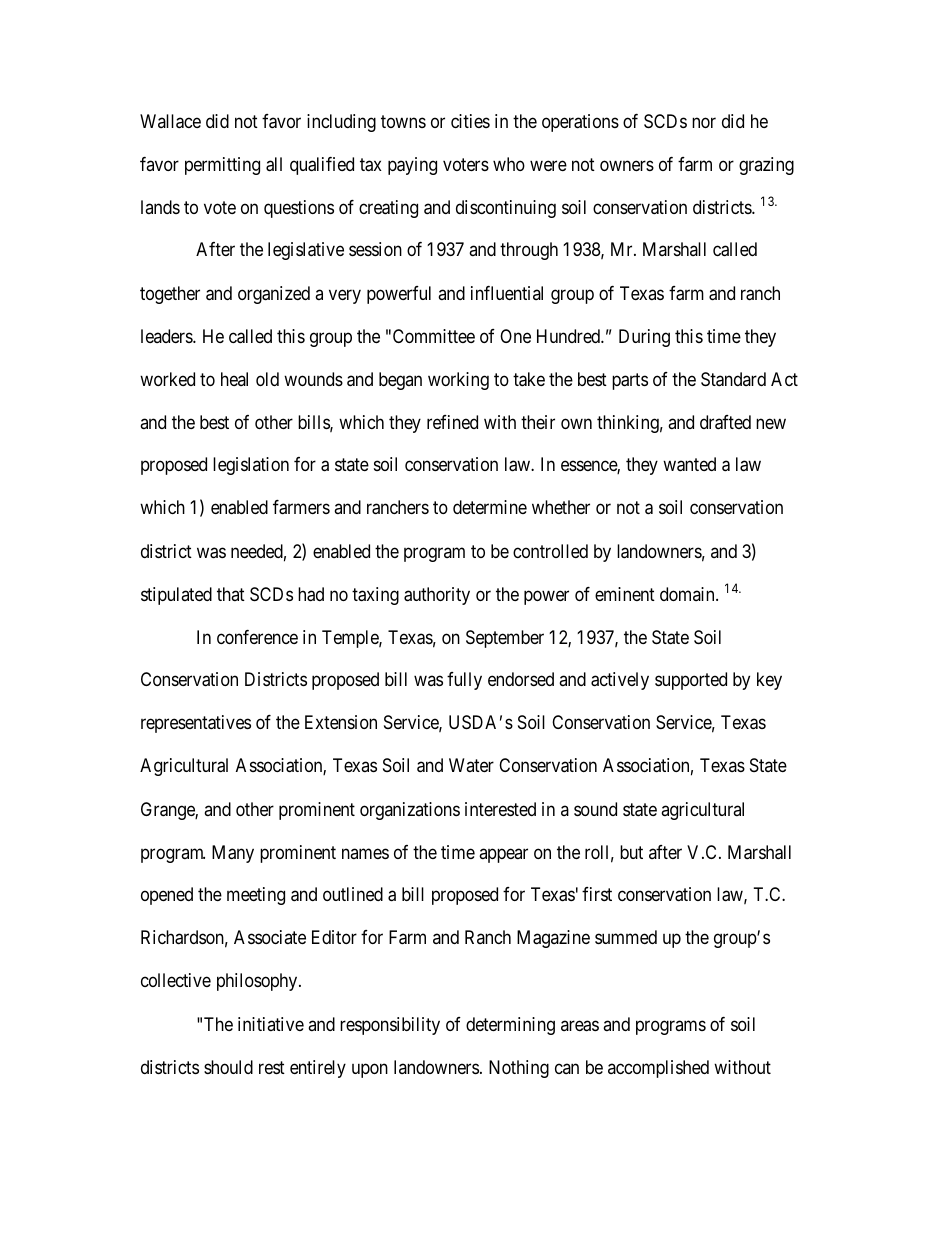 This image has height=1233, width=952. What do you see at coordinates (470, 121) in the image?
I see `cities` at bounding box center [470, 121].
